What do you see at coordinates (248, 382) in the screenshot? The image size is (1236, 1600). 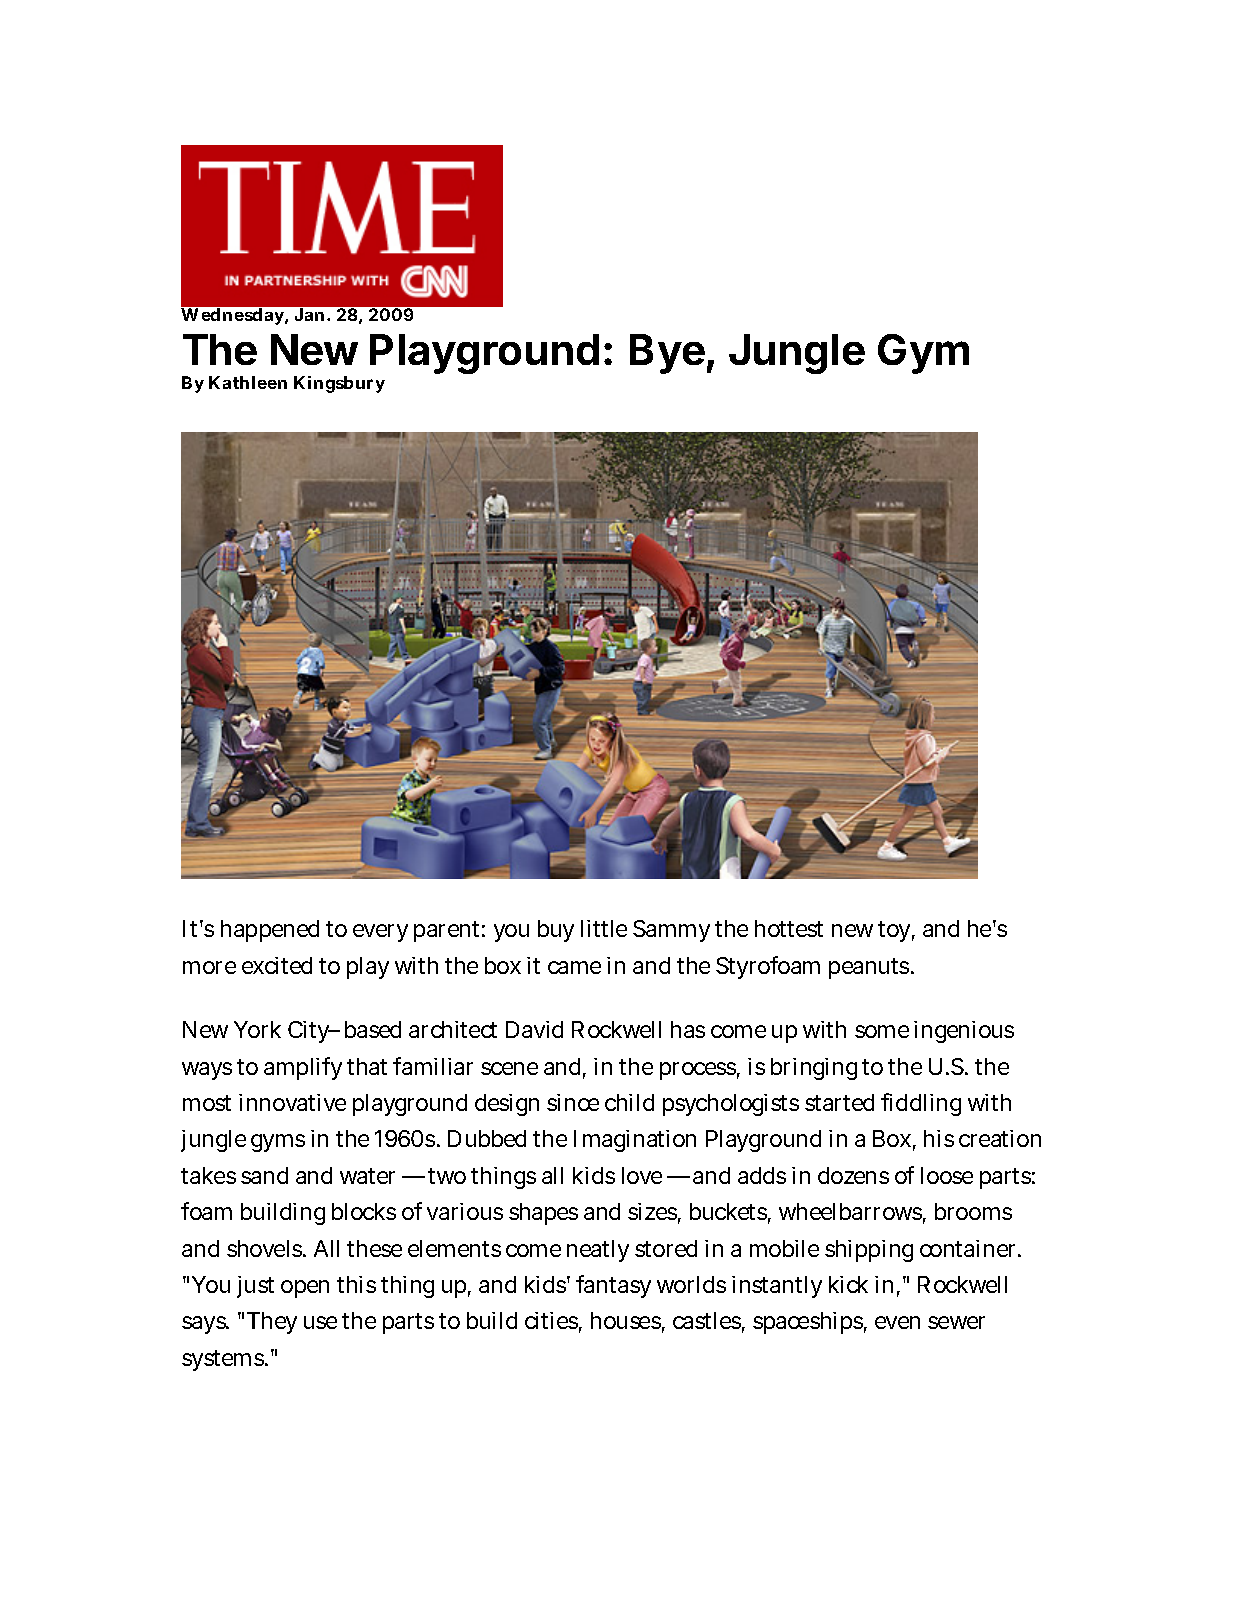 I see `Kathleen` at bounding box center [248, 382].
